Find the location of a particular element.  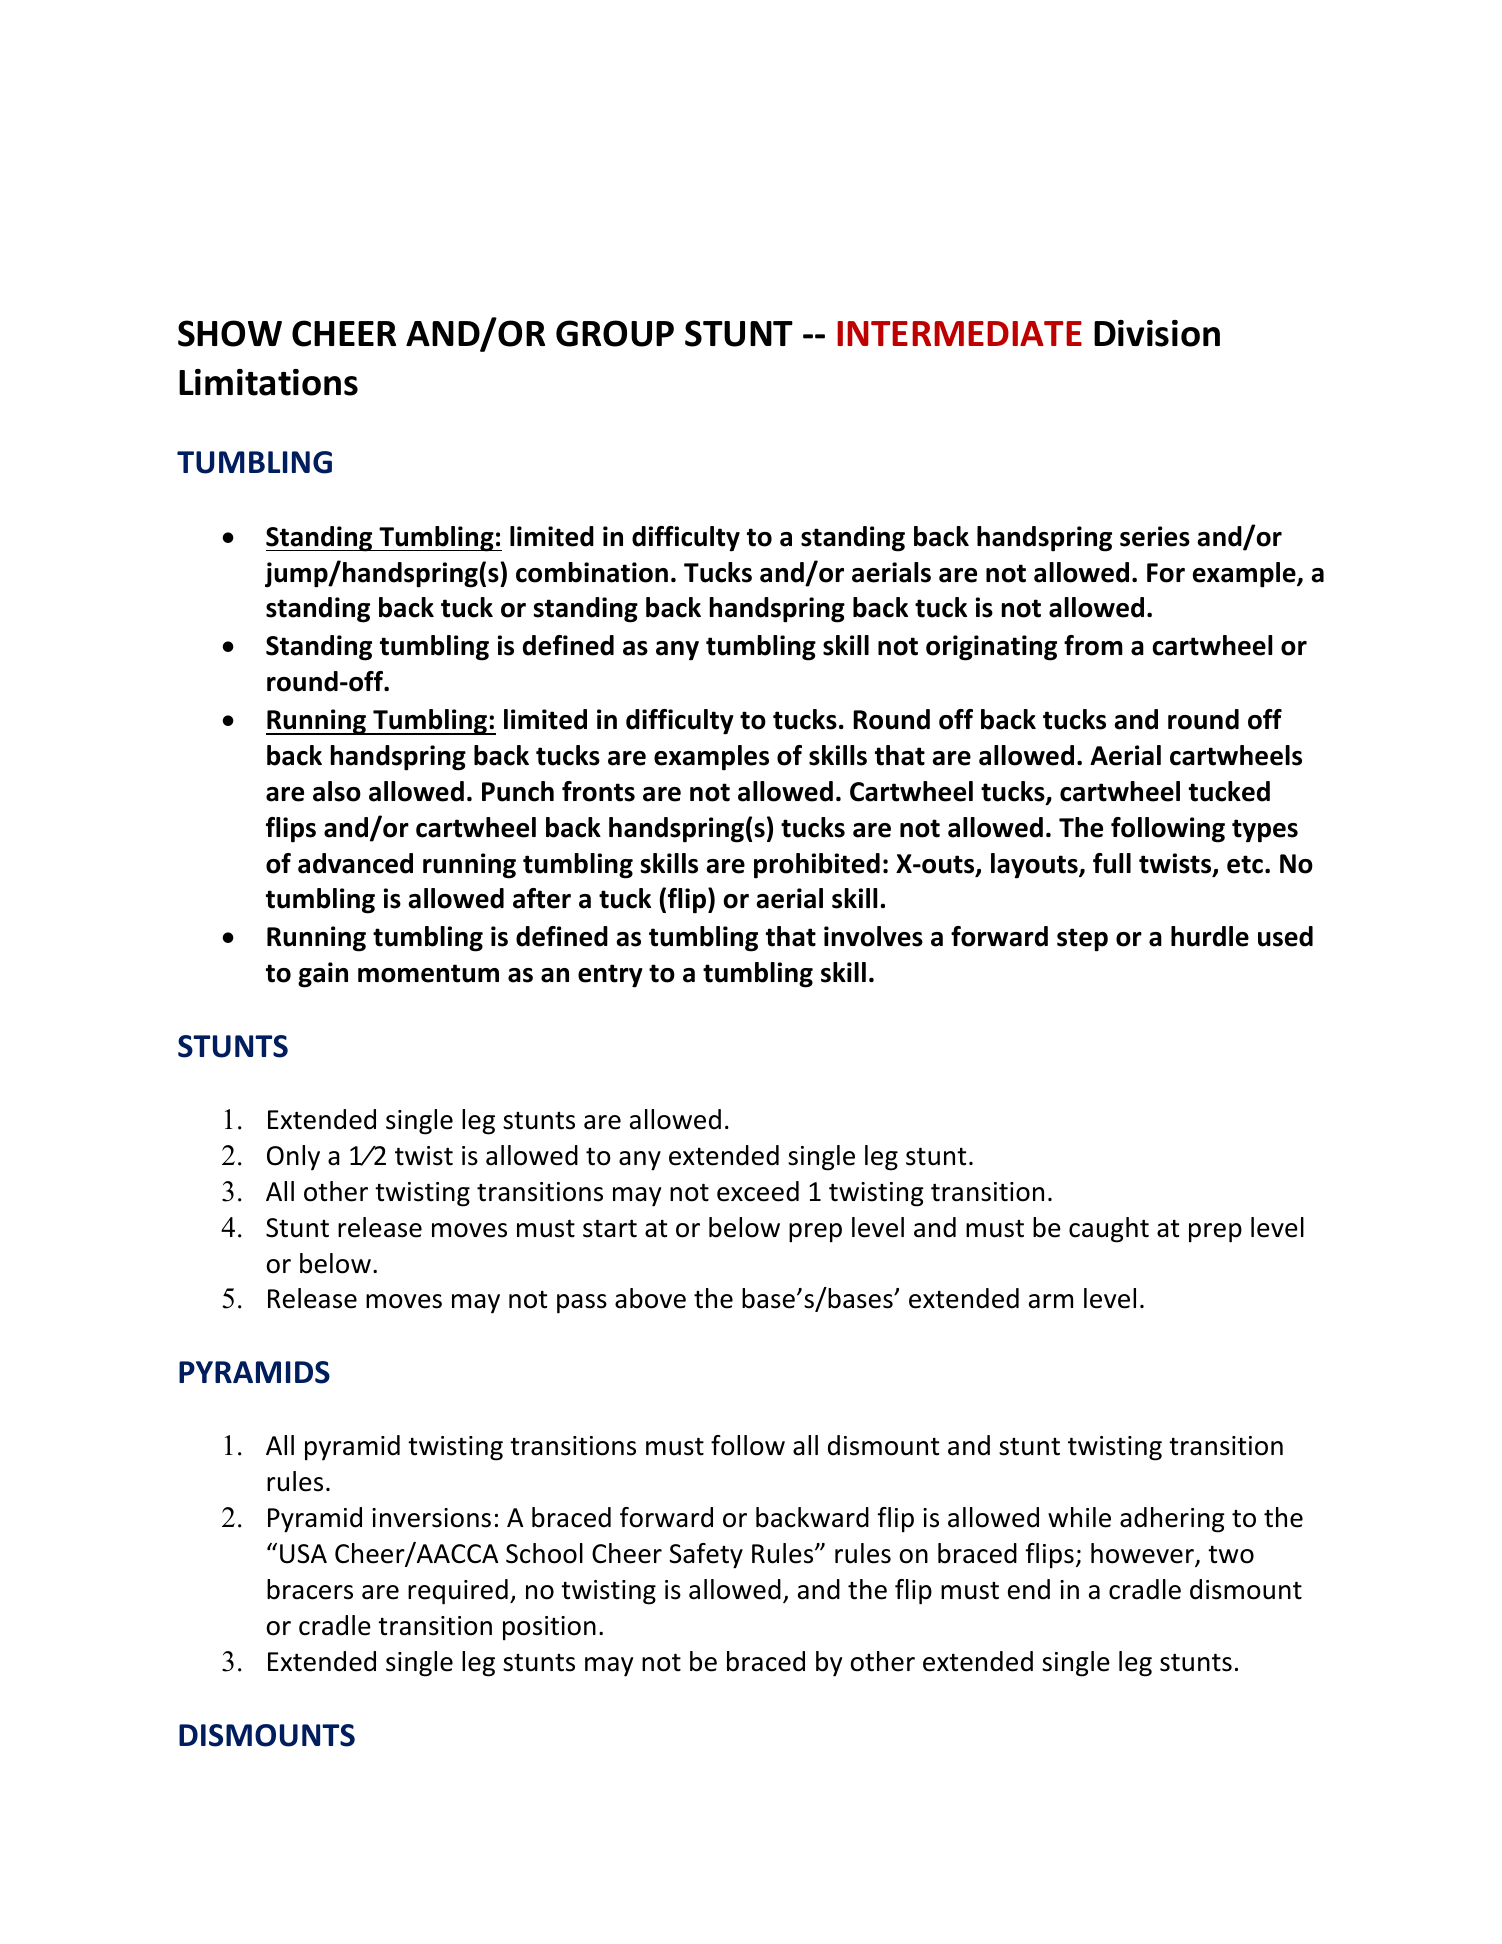

prohibited is located at coordinates (817, 866).
